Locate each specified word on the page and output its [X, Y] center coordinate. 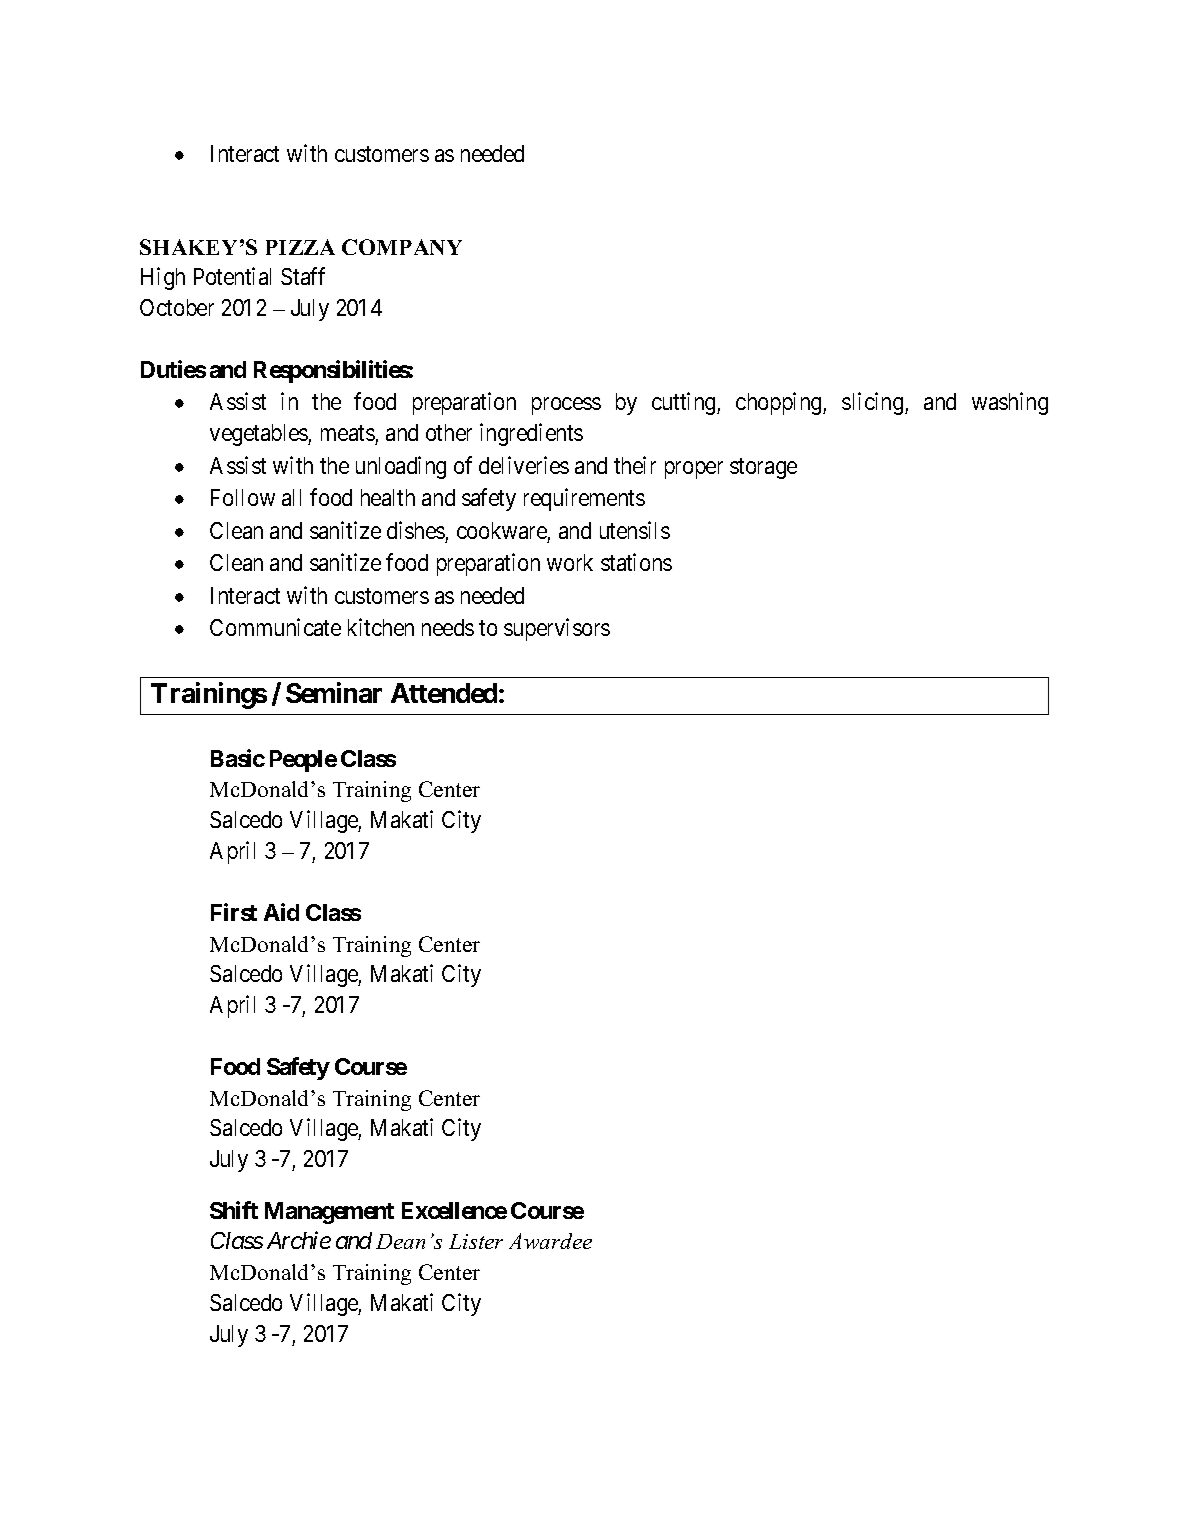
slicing [874, 403]
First [234, 912]
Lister [476, 1241]
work [570, 562]
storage [763, 468]
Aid [281, 912]
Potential [232, 276]
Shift [234, 1210]
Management [329, 1213]
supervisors [557, 629]
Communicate [275, 627]
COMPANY [402, 247]
